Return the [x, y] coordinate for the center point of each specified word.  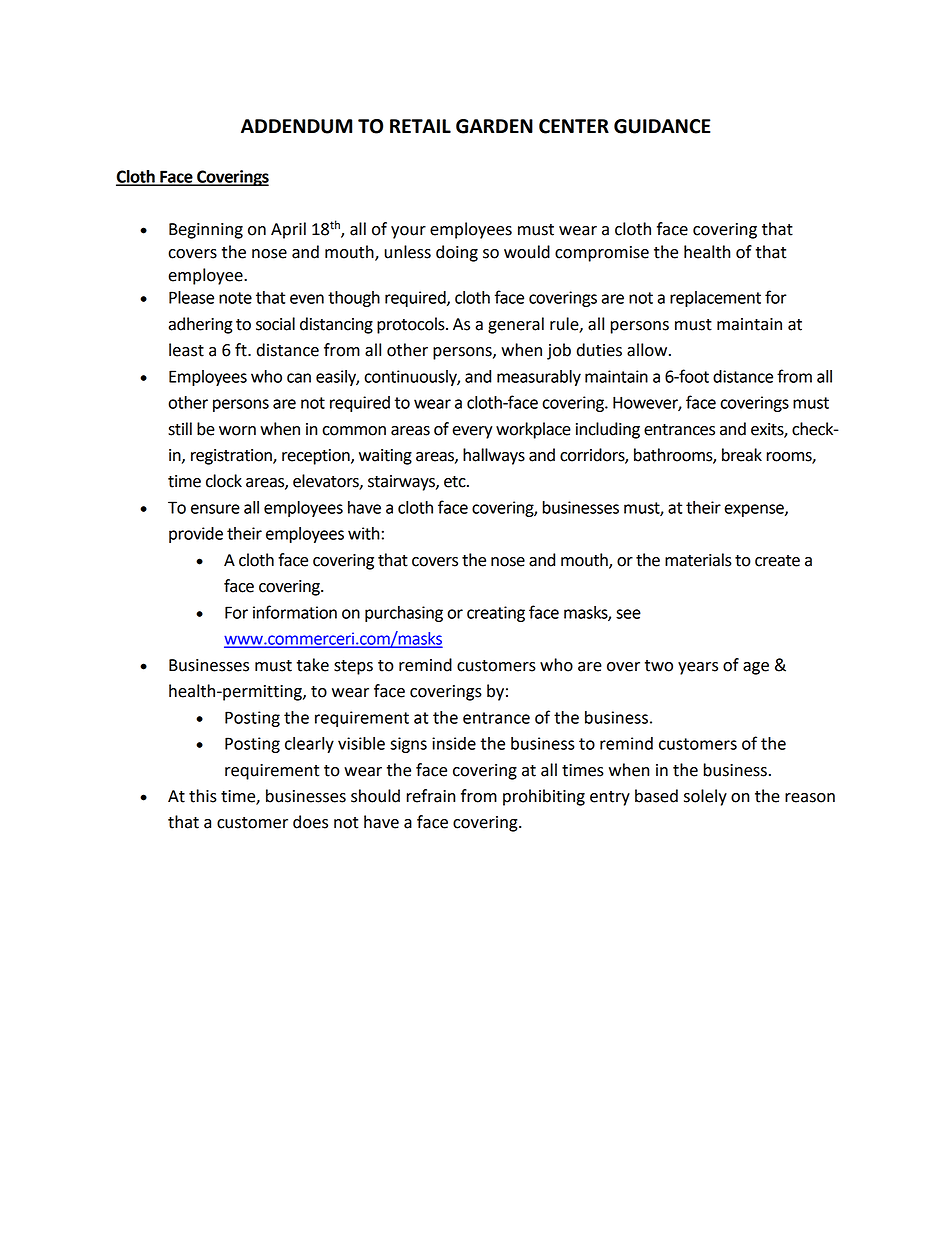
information [295, 612]
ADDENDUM [296, 126]
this [203, 796]
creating [496, 614]
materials [698, 560]
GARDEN [494, 126]
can [299, 378]
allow [648, 350]
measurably [539, 378]
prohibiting [544, 797]
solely [705, 797]
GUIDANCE [662, 126]
